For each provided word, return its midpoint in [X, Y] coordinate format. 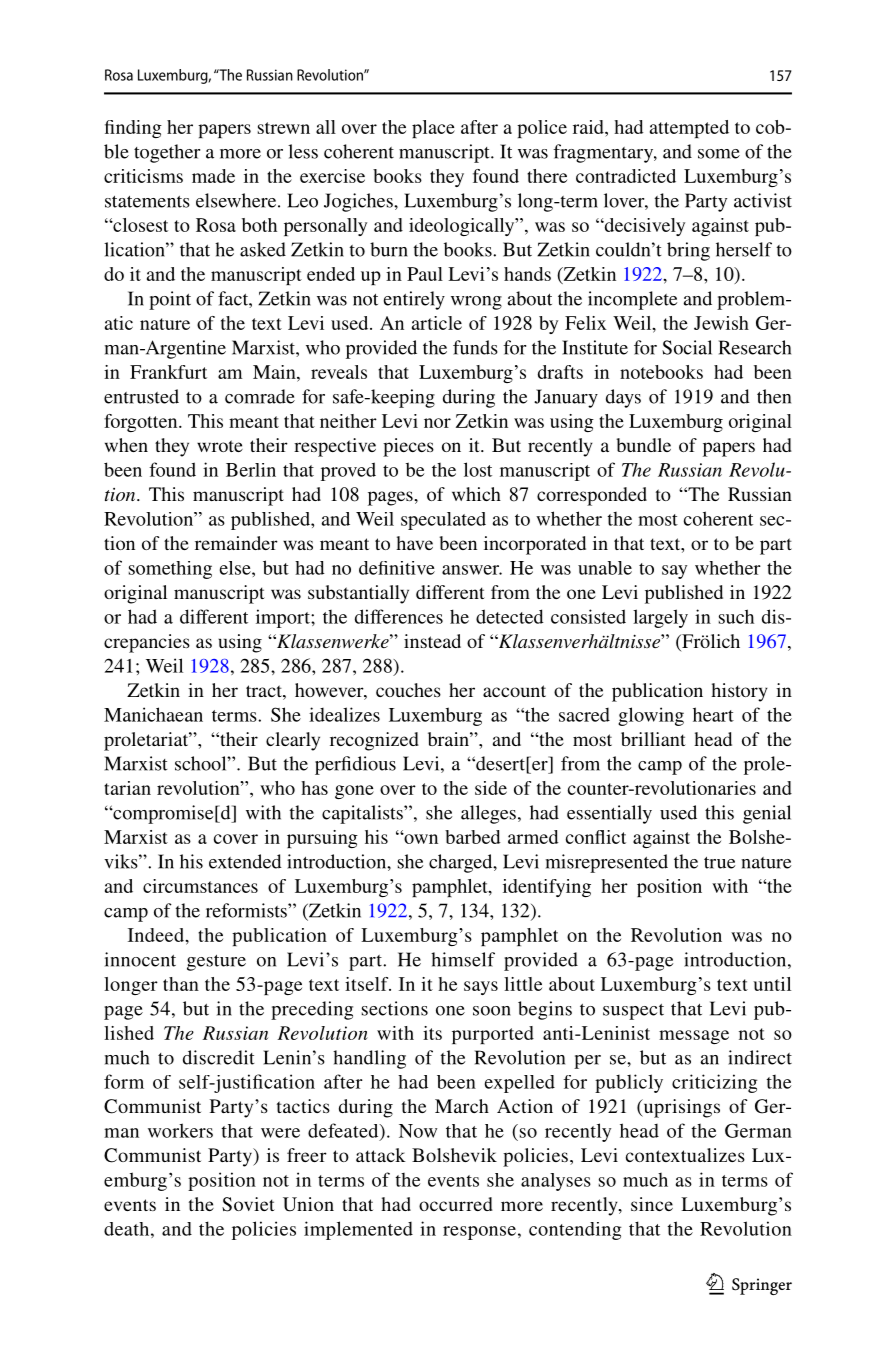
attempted [689, 129]
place [433, 129]
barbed [473, 837]
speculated [443, 521]
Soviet [248, 1204]
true [719, 863]
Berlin [251, 470]
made [213, 176]
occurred [456, 1204]
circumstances [200, 886]
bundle [643, 445]
